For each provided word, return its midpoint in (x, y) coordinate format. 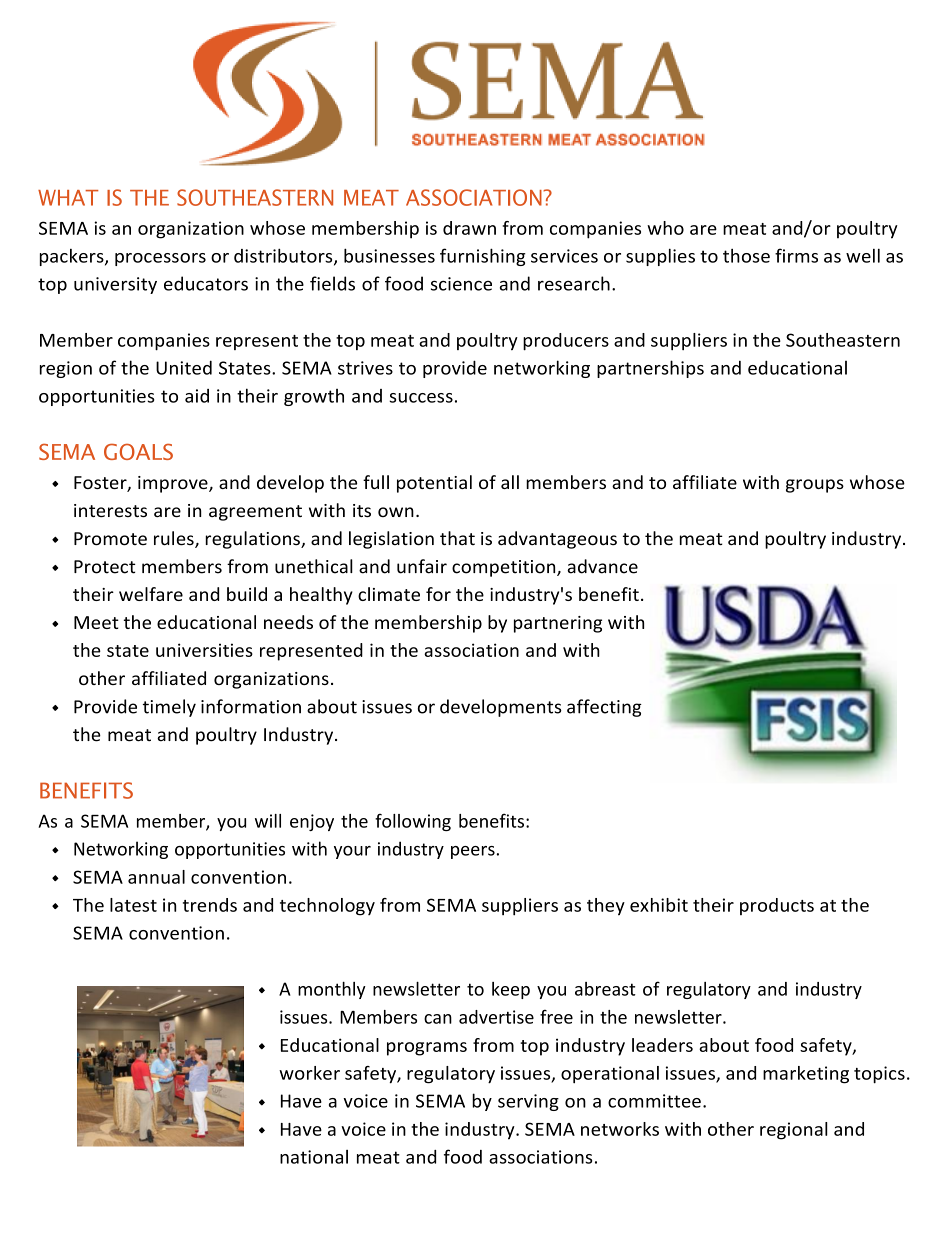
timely (169, 708)
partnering (558, 624)
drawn (469, 228)
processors (160, 259)
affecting (604, 708)
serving (528, 1102)
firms (796, 255)
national (314, 1157)
